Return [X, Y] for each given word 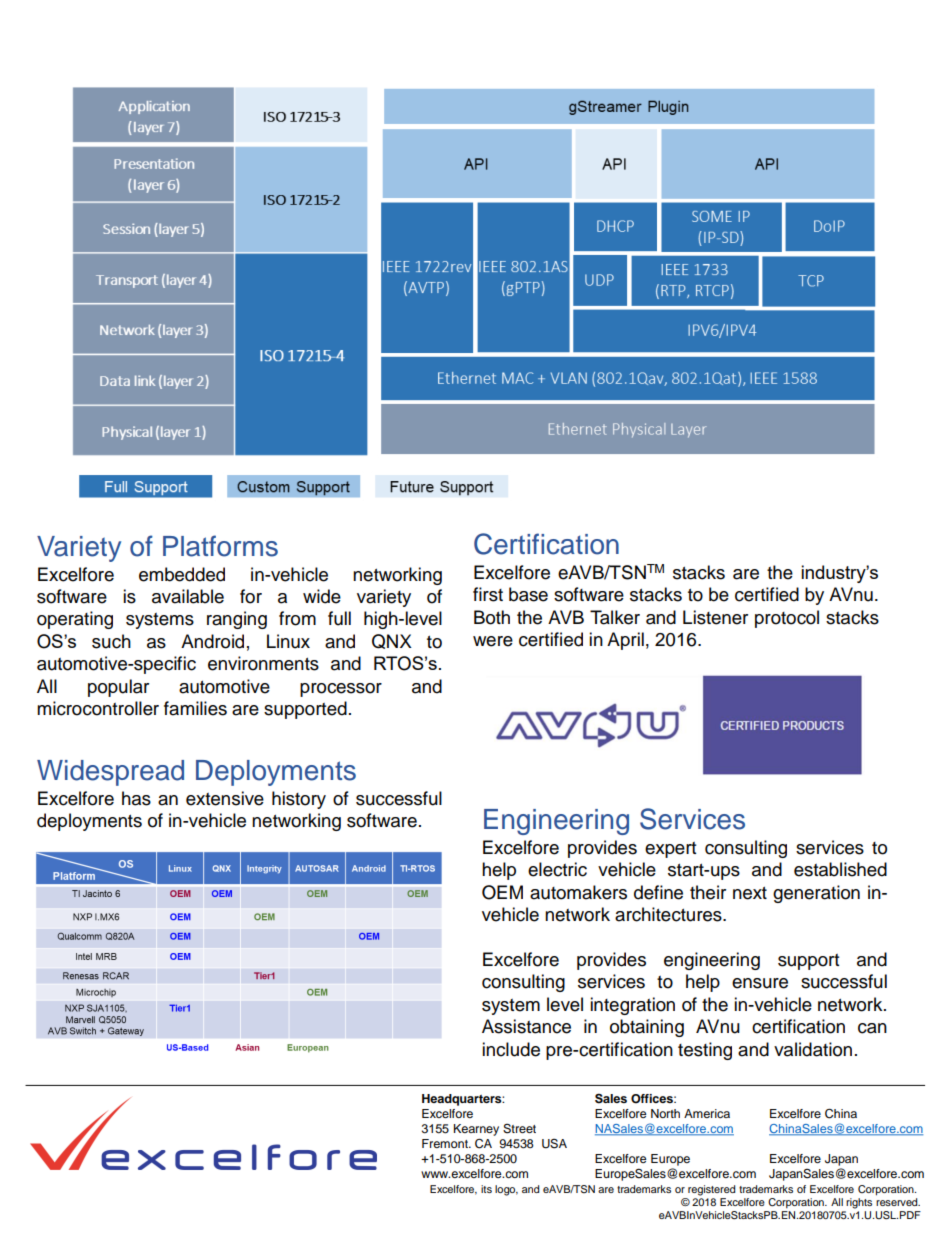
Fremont [446, 1143]
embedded [182, 574]
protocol [787, 619]
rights [859, 1203]
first [488, 594]
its [486, 1189]
